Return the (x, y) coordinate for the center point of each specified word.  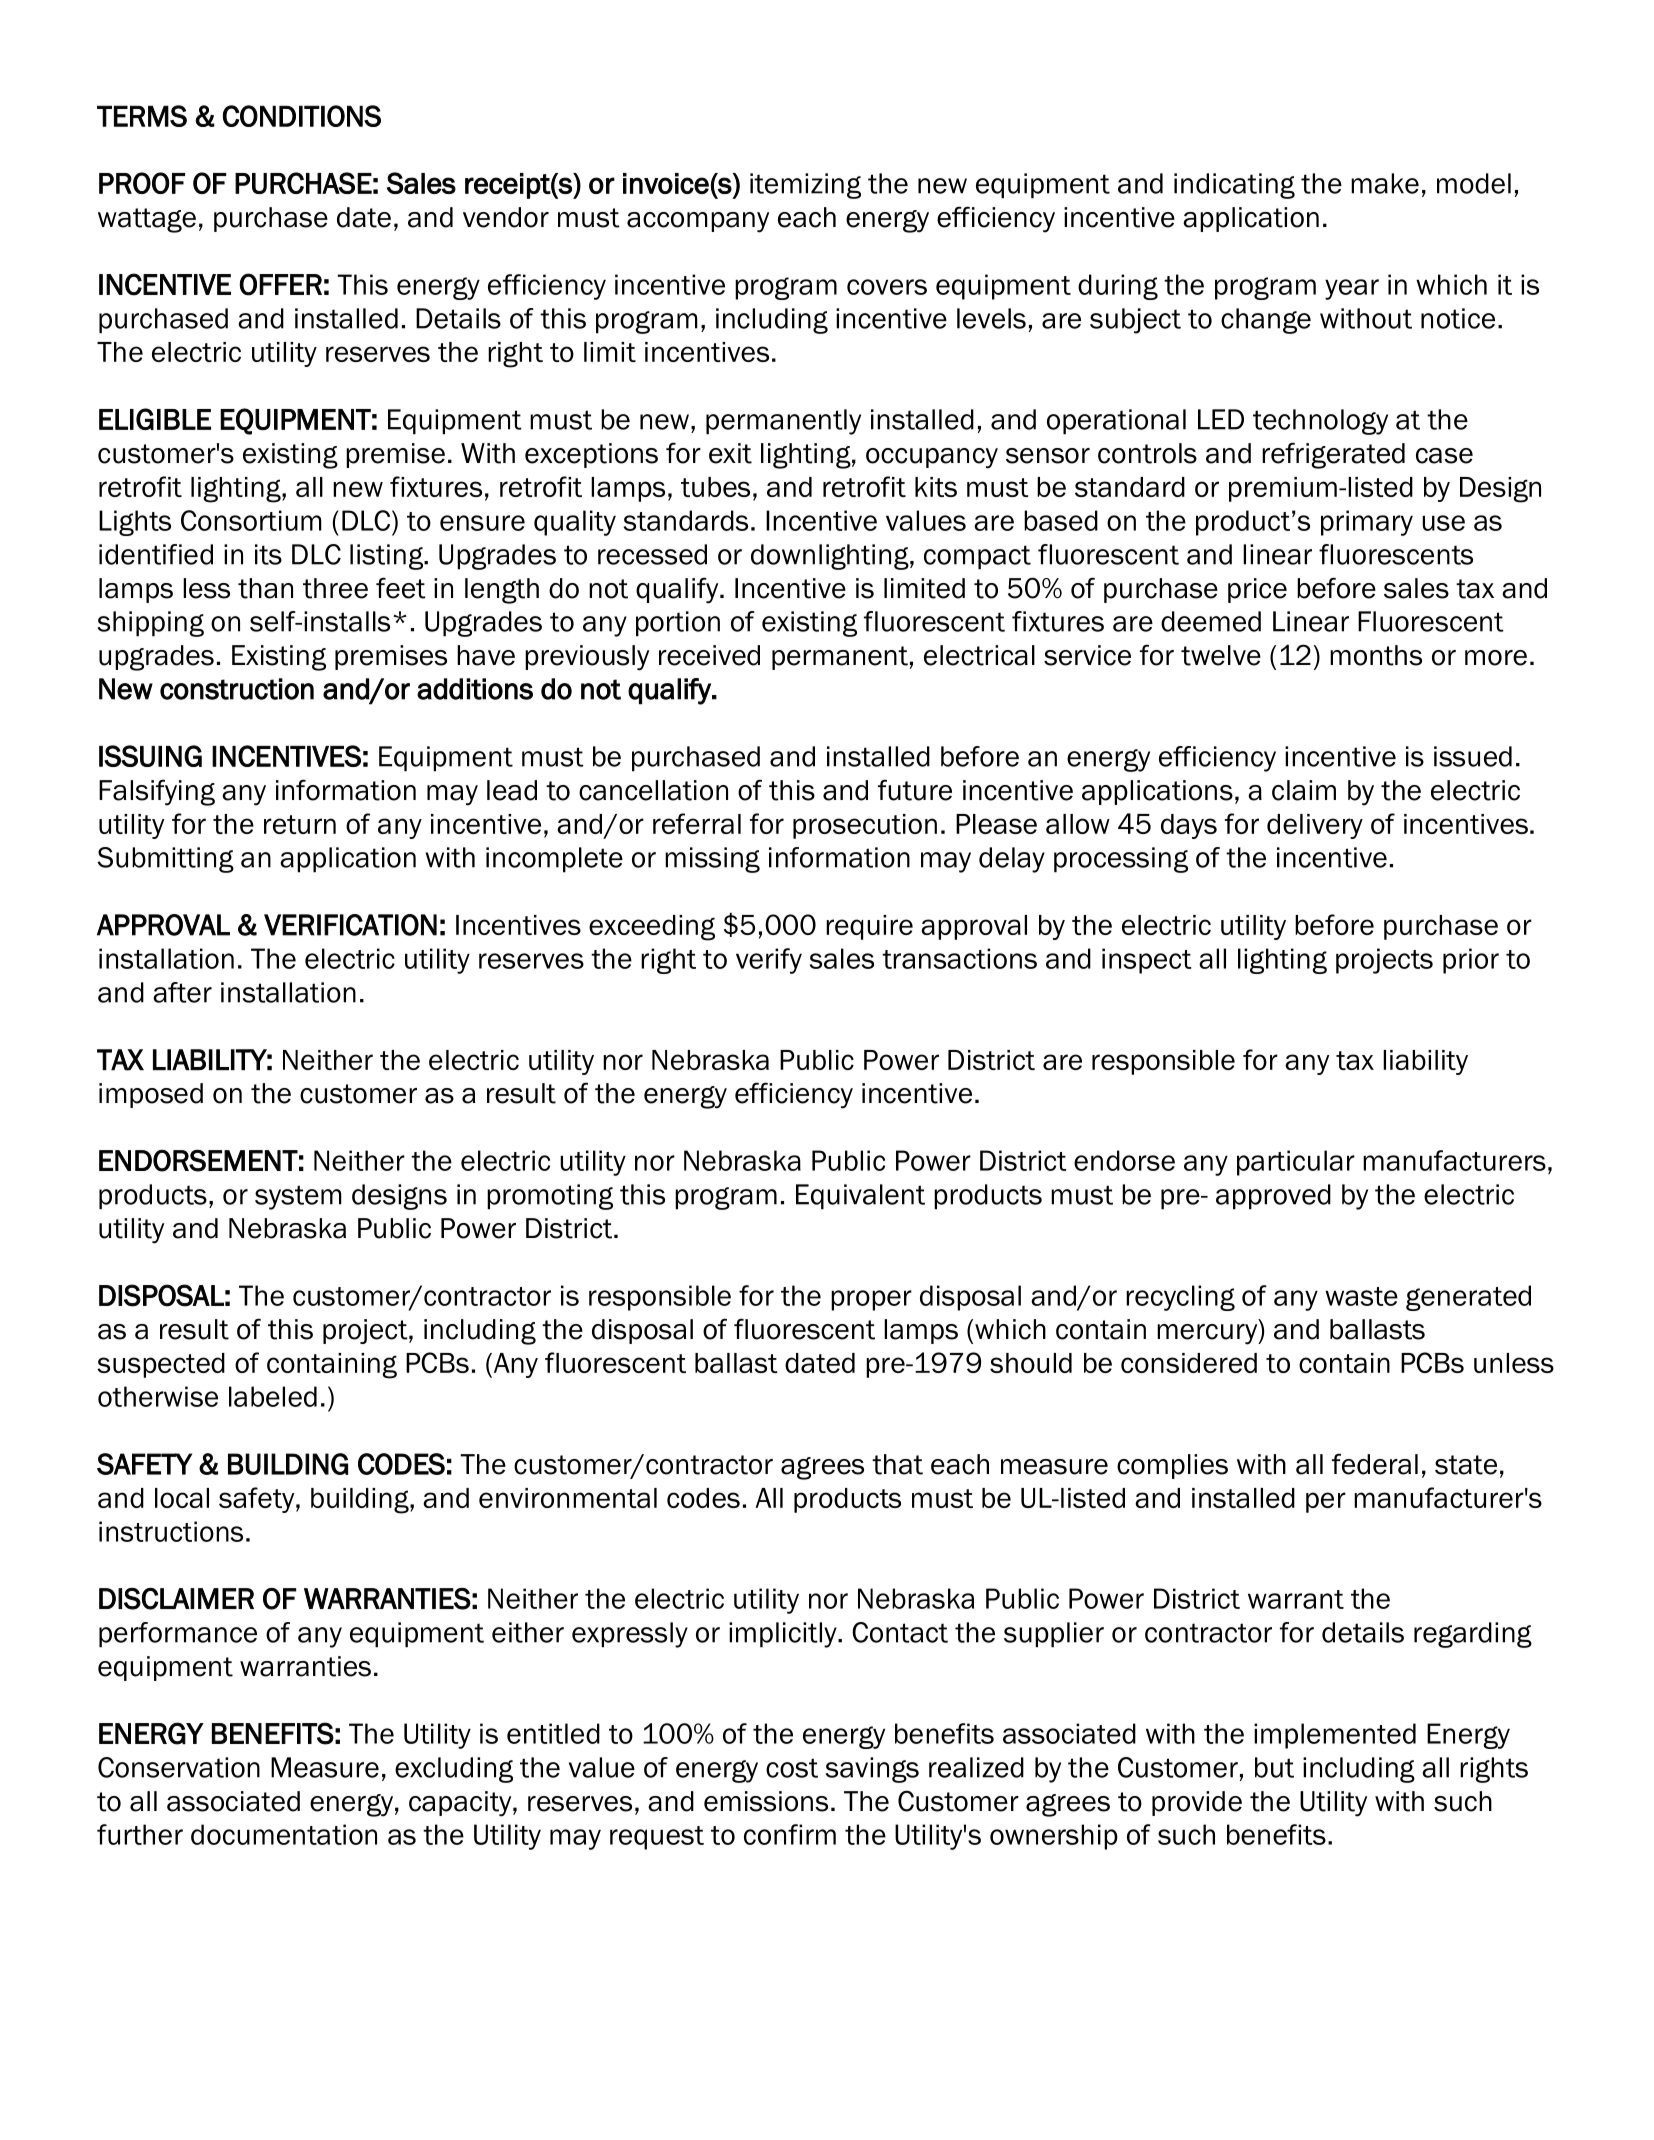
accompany (698, 222)
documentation (284, 1834)
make (1385, 183)
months (1376, 655)
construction (237, 689)
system (298, 1197)
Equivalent (860, 1197)
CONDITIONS (302, 116)
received (709, 655)
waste (1361, 1296)
